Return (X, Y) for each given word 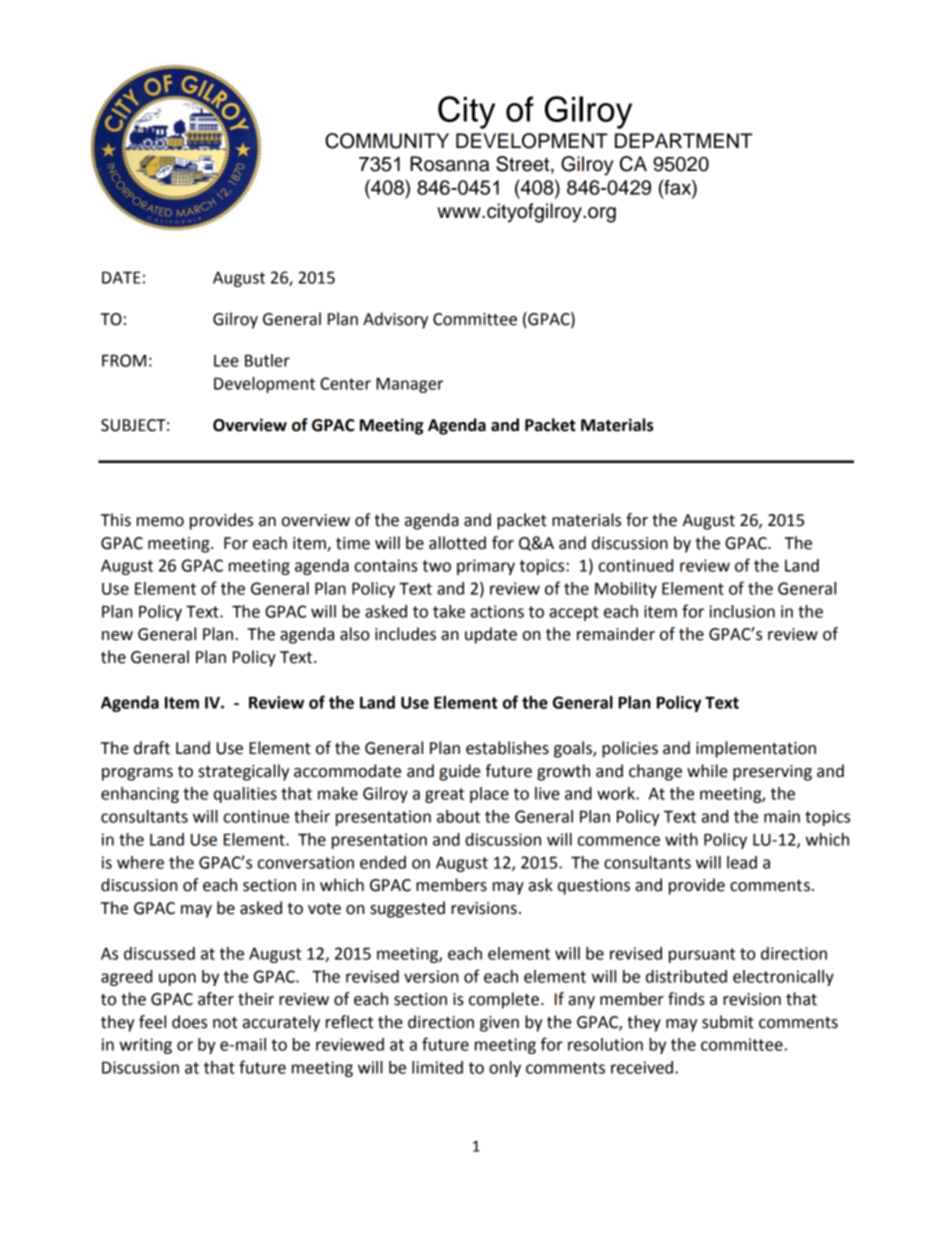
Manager (409, 385)
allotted (457, 543)
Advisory (395, 320)
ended (383, 862)
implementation (756, 749)
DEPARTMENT (684, 140)
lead (742, 862)
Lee (226, 361)
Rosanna (449, 164)
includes (405, 634)
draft (152, 748)
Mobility (626, 590)
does (189, 1022)
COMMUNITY (387, 141)
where (140, 862)
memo (160, 522)
